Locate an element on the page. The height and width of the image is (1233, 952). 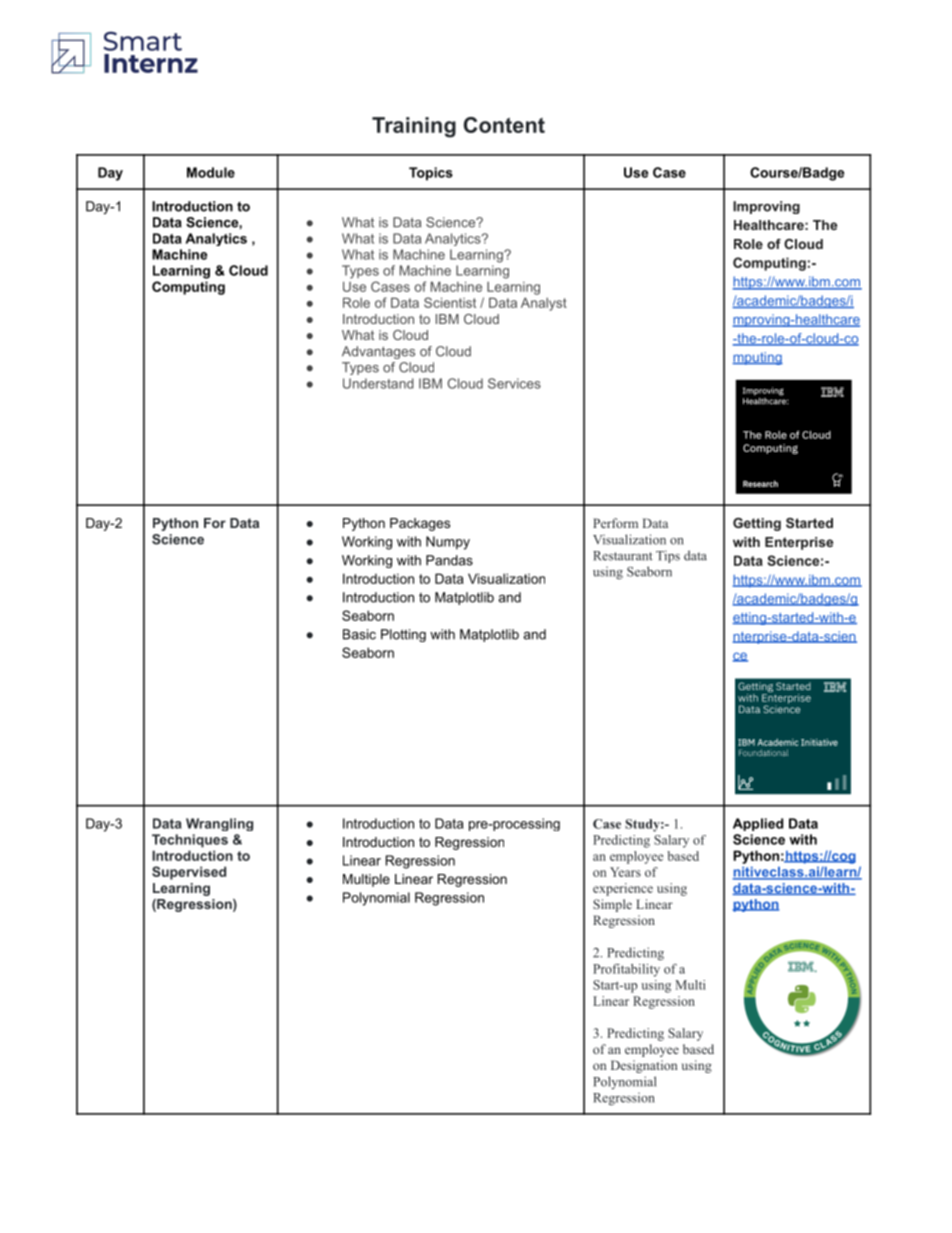
Perform is located at coordinates (615, 523).
